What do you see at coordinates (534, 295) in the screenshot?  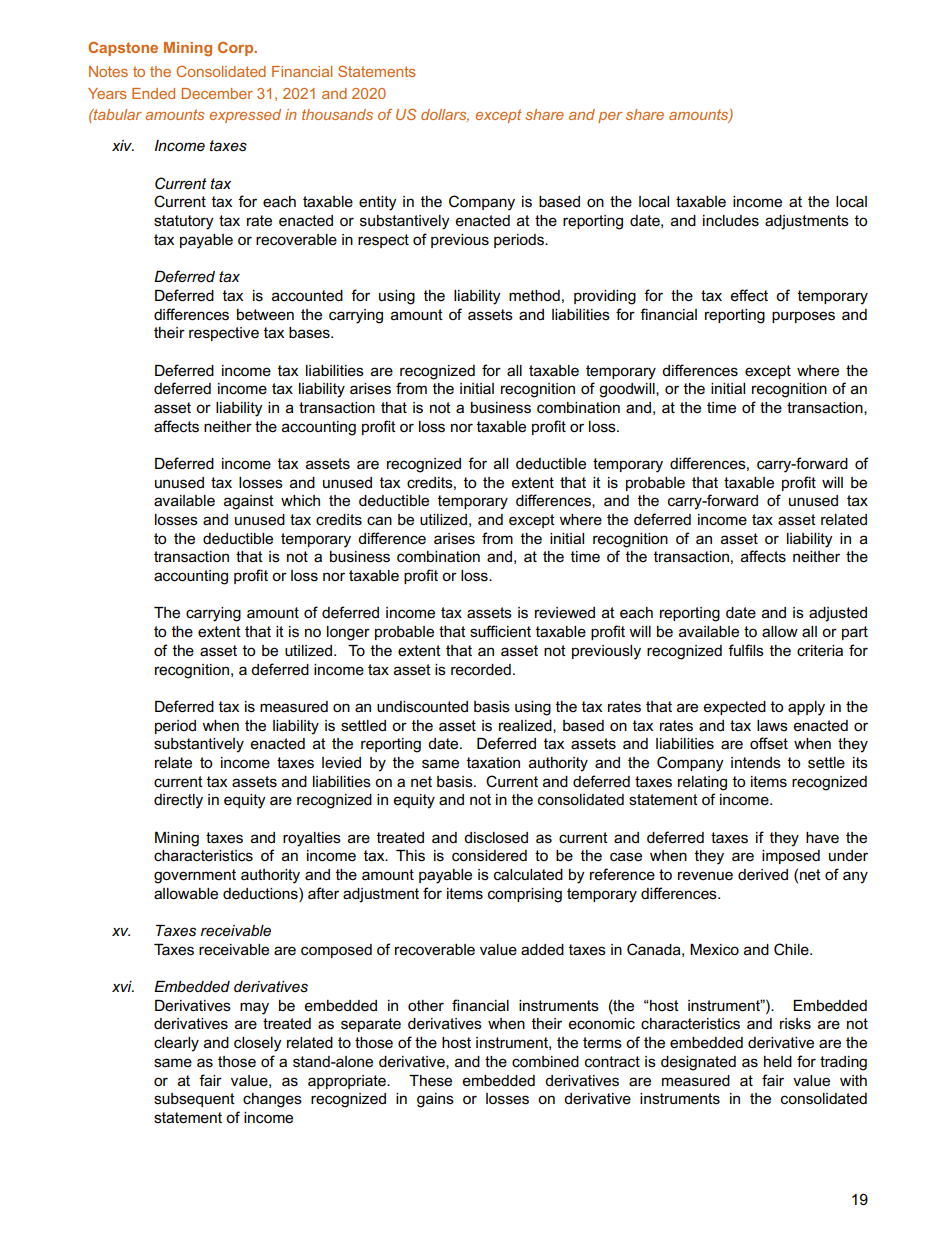 I see `method` at bounding box center [534, 295].
